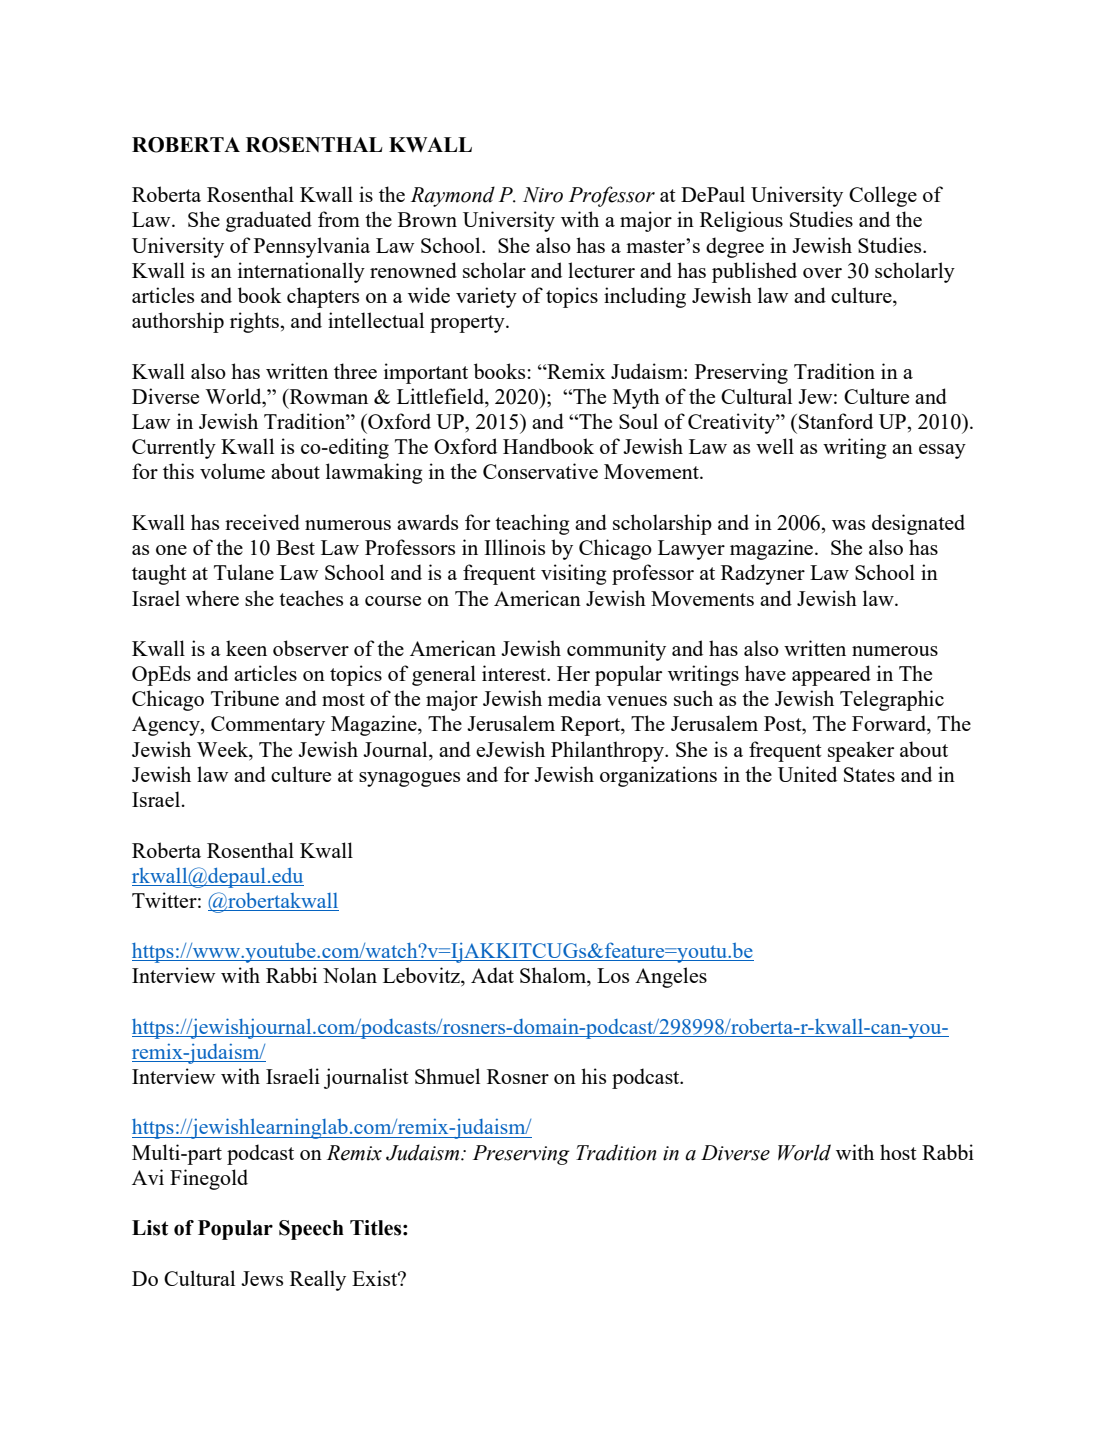  What do you see at coordinates (898, 1152) in the screenshot?
I see `host` at bounding box center [898, 1152].
